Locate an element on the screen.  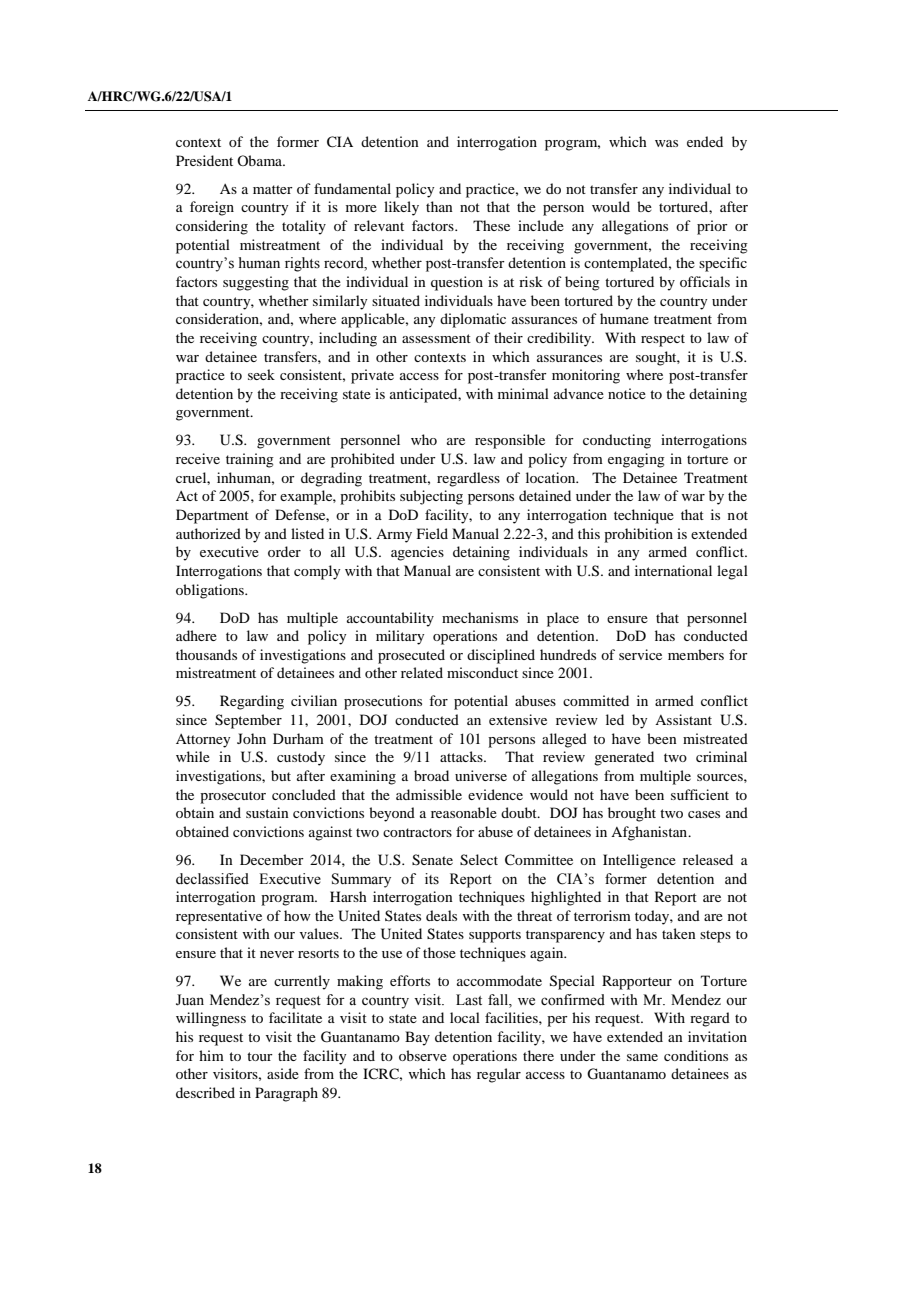
tour is located at coordinates (260, 1056).
